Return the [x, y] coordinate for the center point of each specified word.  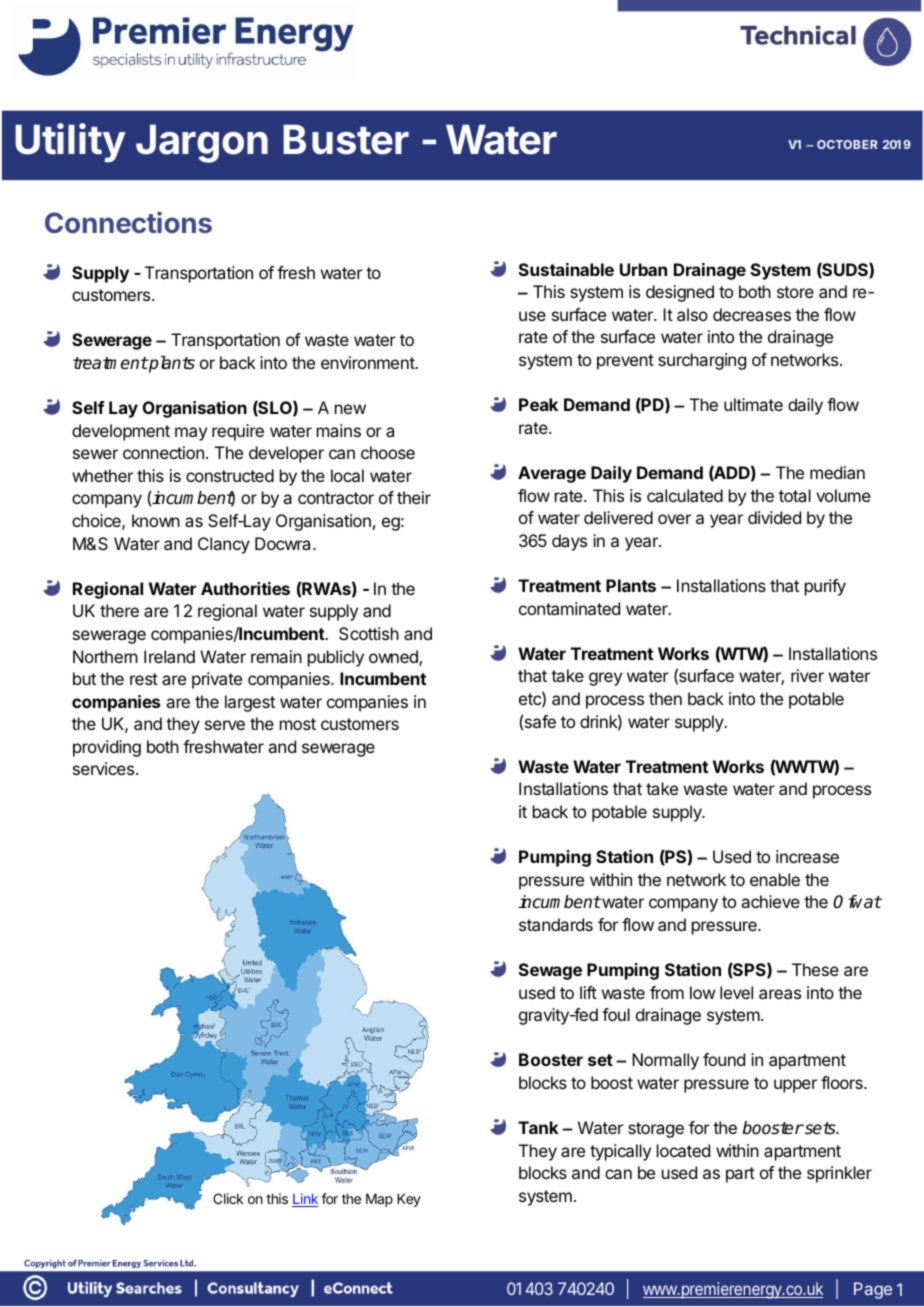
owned [394, 658]
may [191, 434]
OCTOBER [847, 144]
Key [409, 1200]
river [807, 675]
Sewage [550, 971]
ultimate [753, 404]
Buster [346, 139]
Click [228, 1198]
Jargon [202, 143]
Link [305, 1200]
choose [388, 452]
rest [144, 679]
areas [780, 994]
